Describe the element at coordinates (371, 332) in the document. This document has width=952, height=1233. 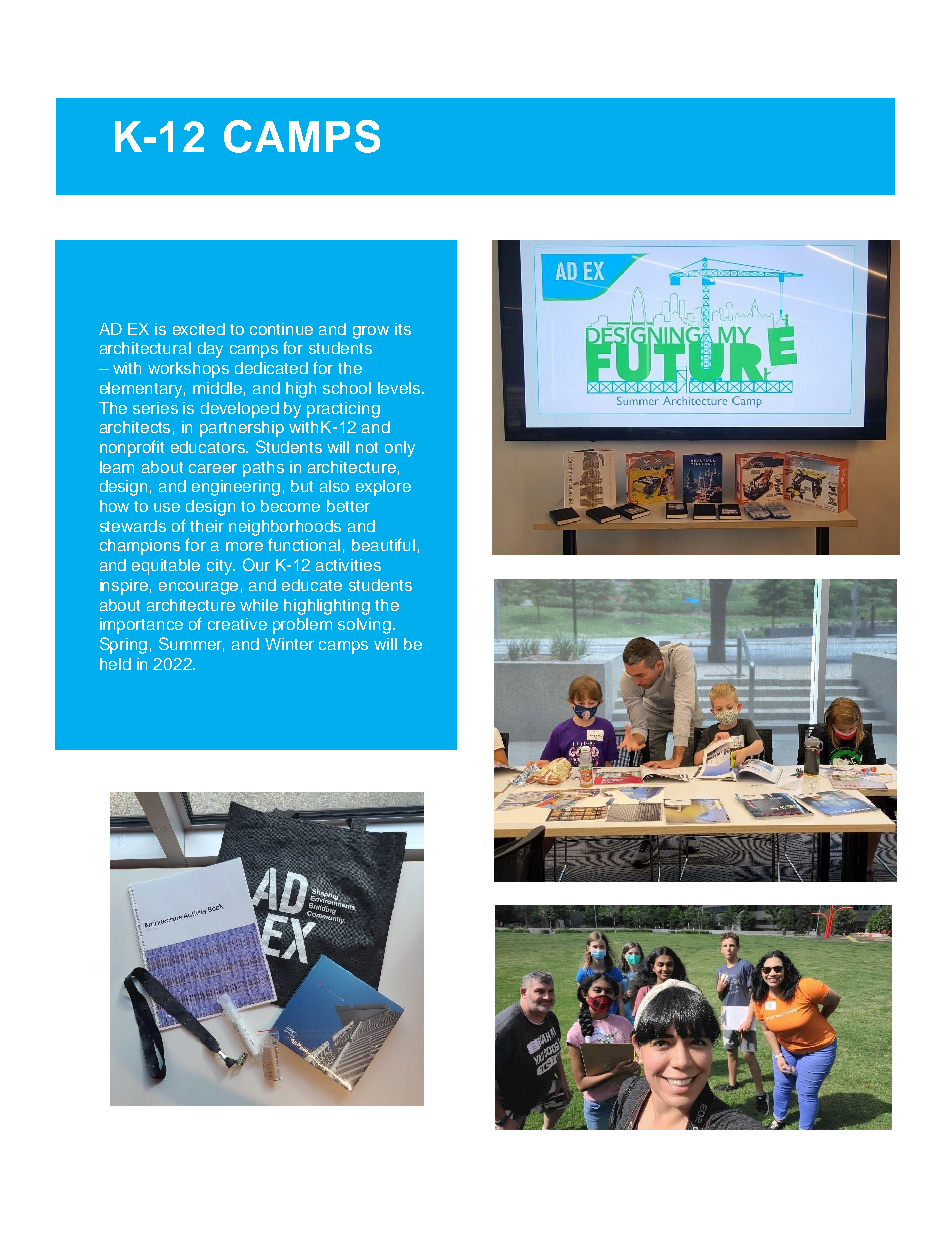
I see `grow` at that location.
